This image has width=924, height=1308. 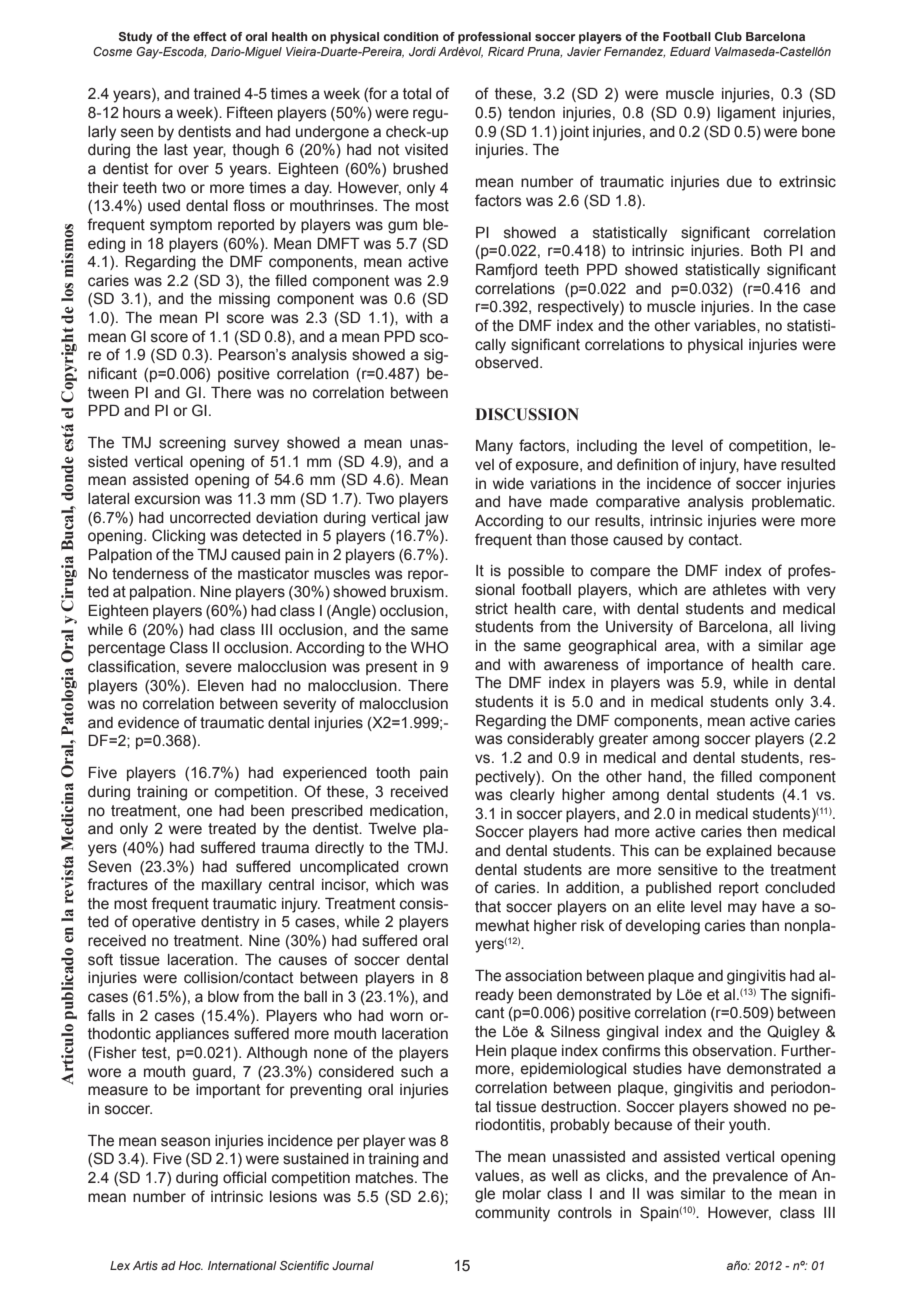 What do you see at coordinates (217, 94) in the image?
I see `trained` at bounding box center [217, 94].
